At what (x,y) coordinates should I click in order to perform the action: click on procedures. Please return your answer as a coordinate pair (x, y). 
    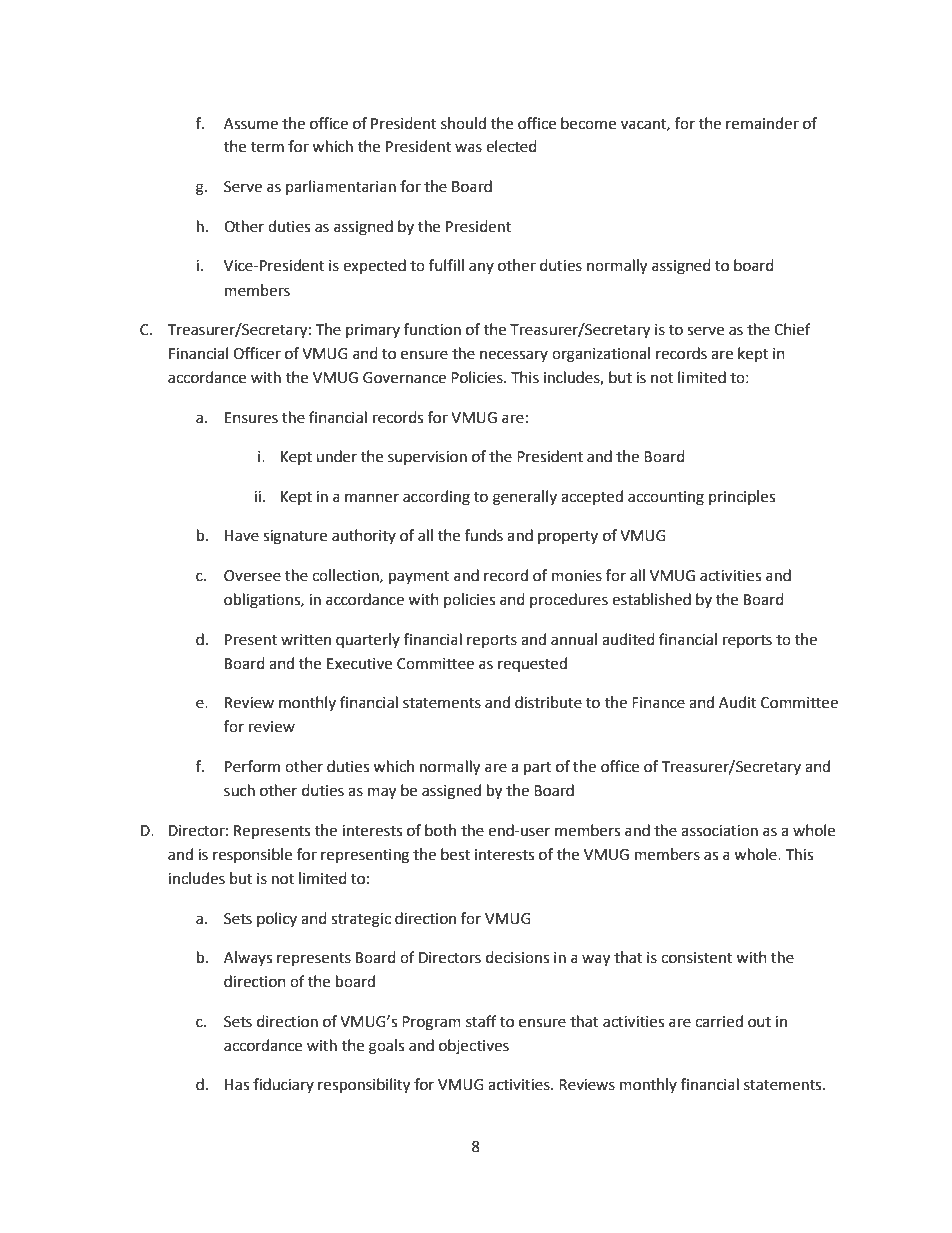
    Looking at the image, I should click on (569, 600).
